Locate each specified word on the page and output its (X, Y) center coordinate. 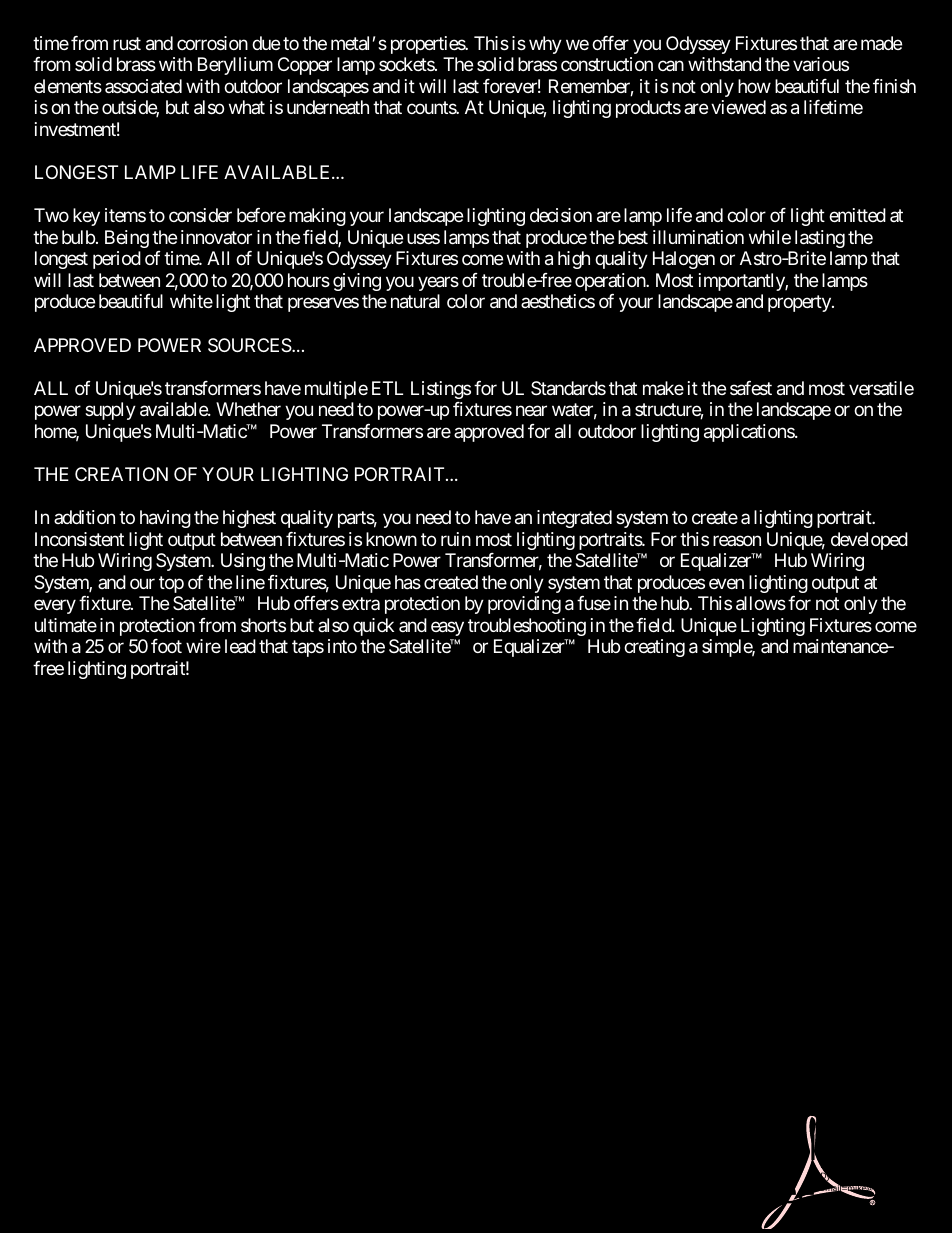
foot (166, 646)
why (545, 45)
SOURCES (250, 345)
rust (127, 43)
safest (751, 388)
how (754, 86)
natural (415, 301)
